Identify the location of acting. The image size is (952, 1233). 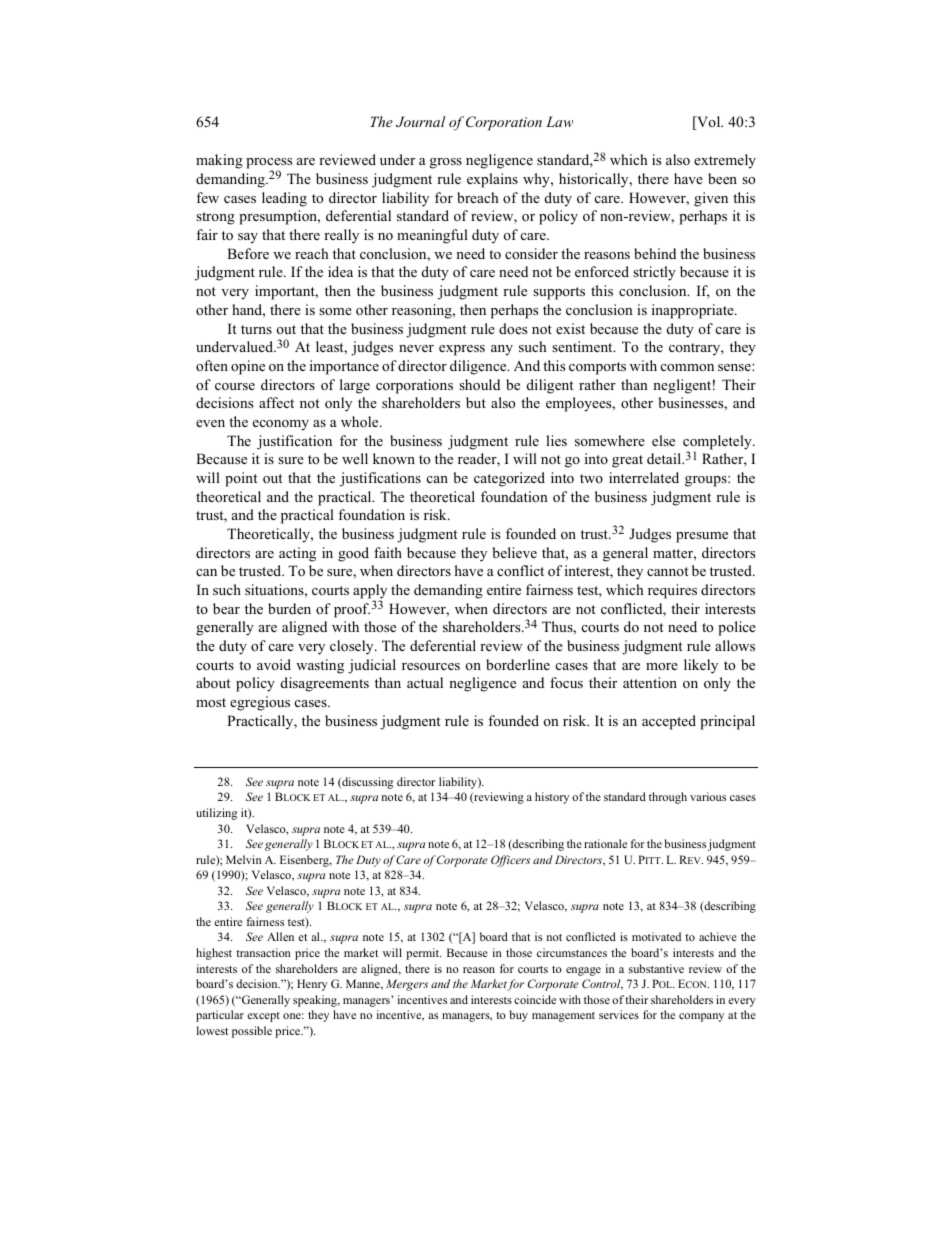
(297, 554).
